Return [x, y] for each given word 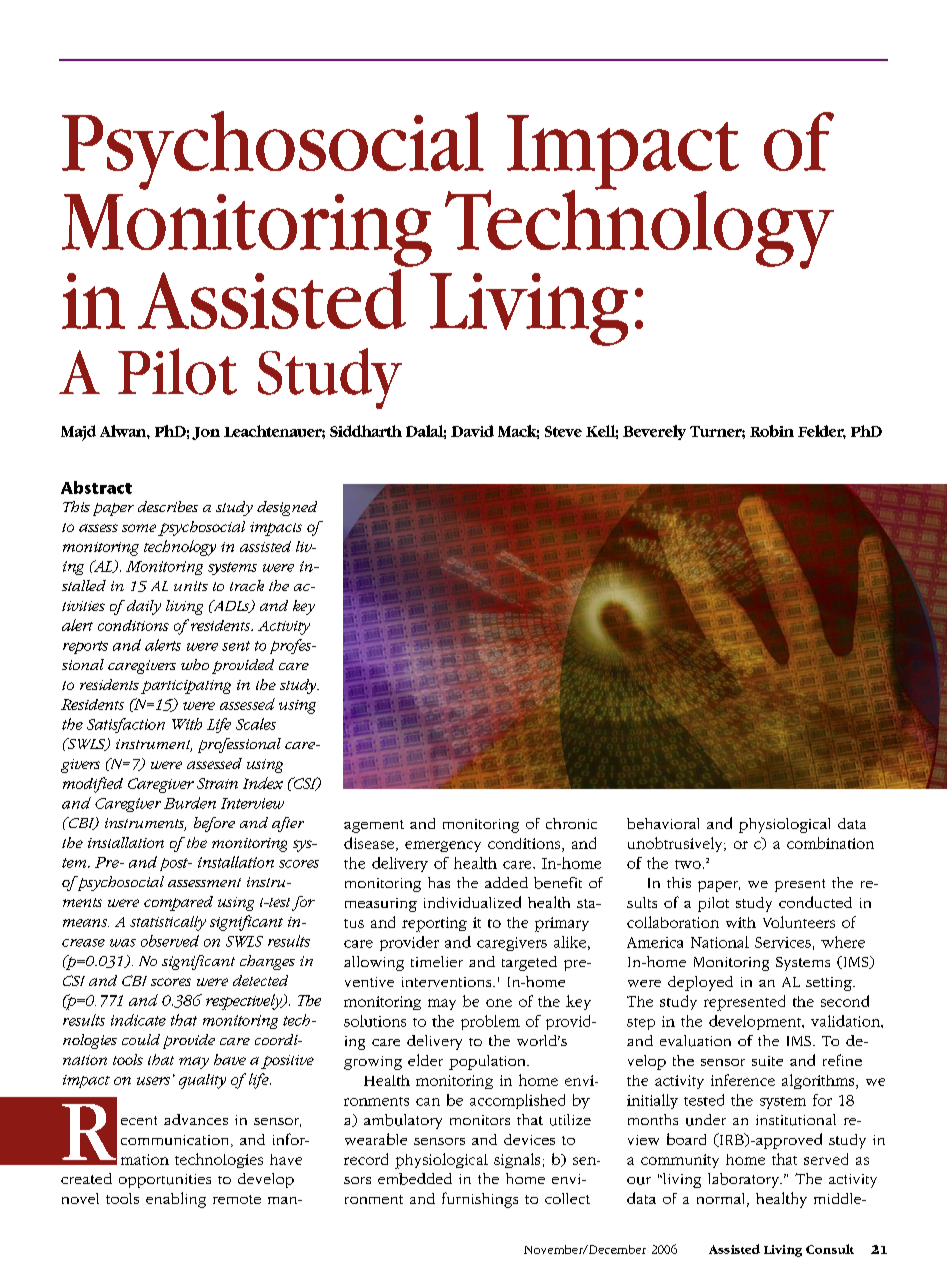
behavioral [663, 823]
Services [783, 942]
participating [186, 687]
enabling [176, 1200]
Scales [256, 724]
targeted [529, 963]
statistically [168, 923]
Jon [206, 433]
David [472, 431]
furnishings [480, 1200]
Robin [772, 431]
